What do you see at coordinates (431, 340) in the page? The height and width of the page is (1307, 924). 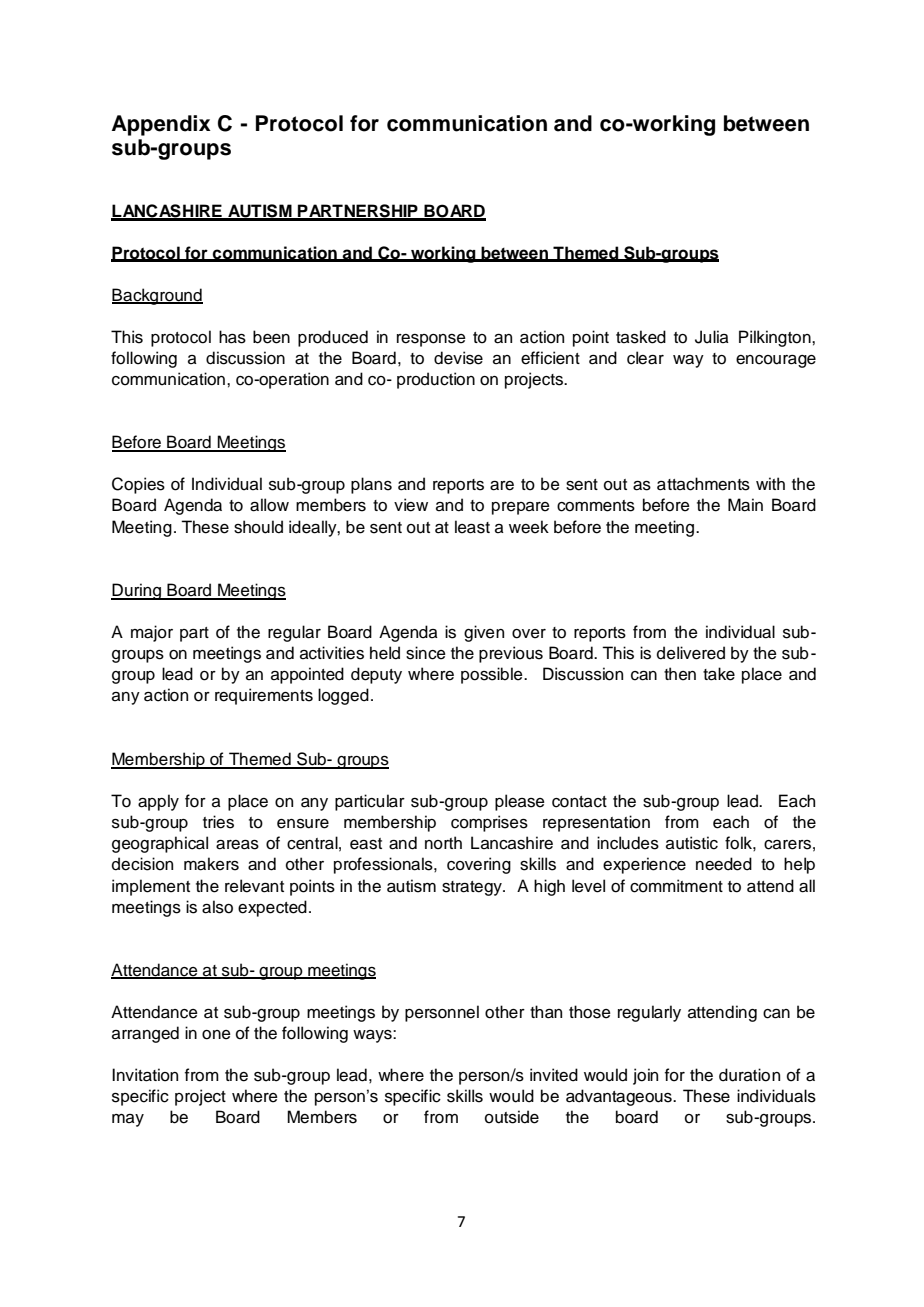 I see `response` at bounding box center [431, 340].
